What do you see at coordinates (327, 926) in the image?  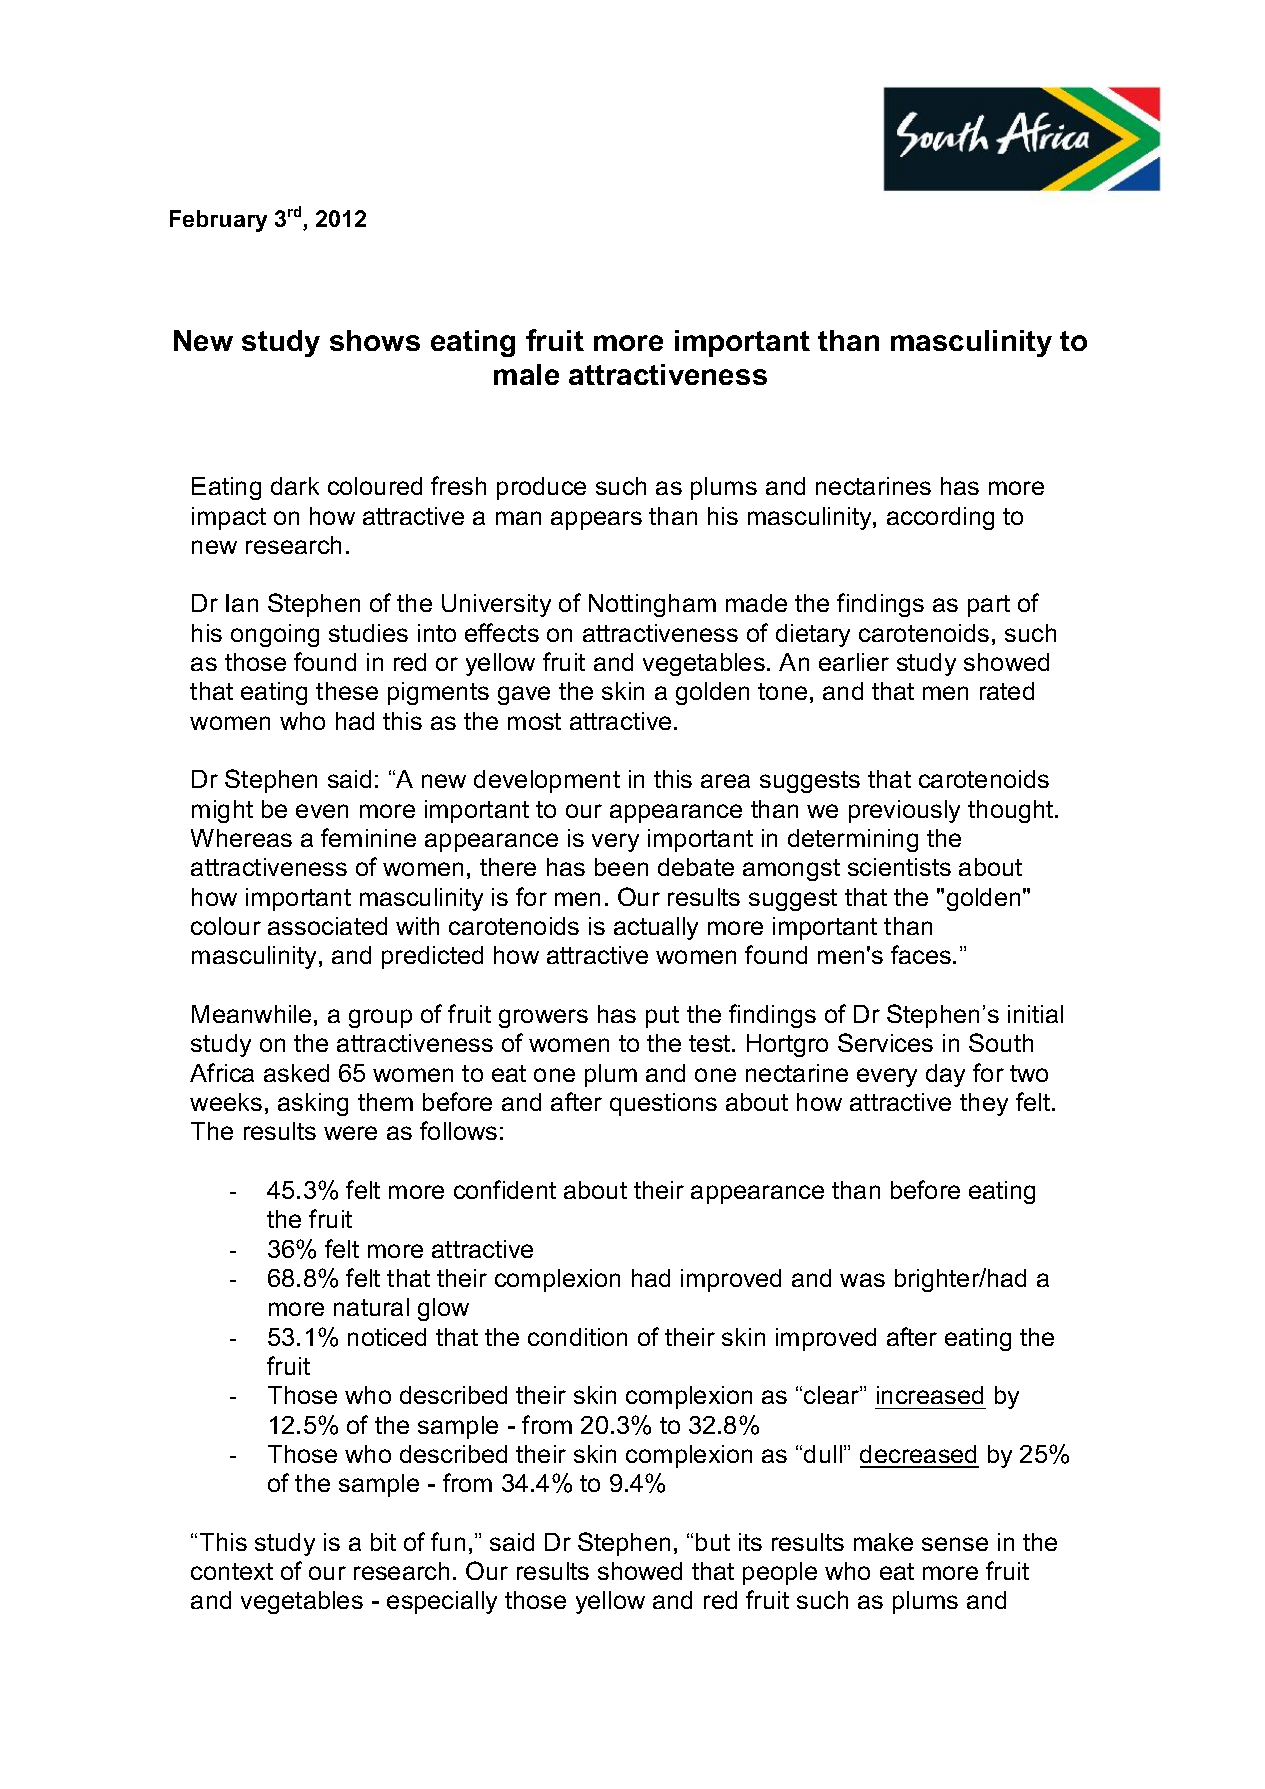 I see `associated` at bounding box center [327, 926].
